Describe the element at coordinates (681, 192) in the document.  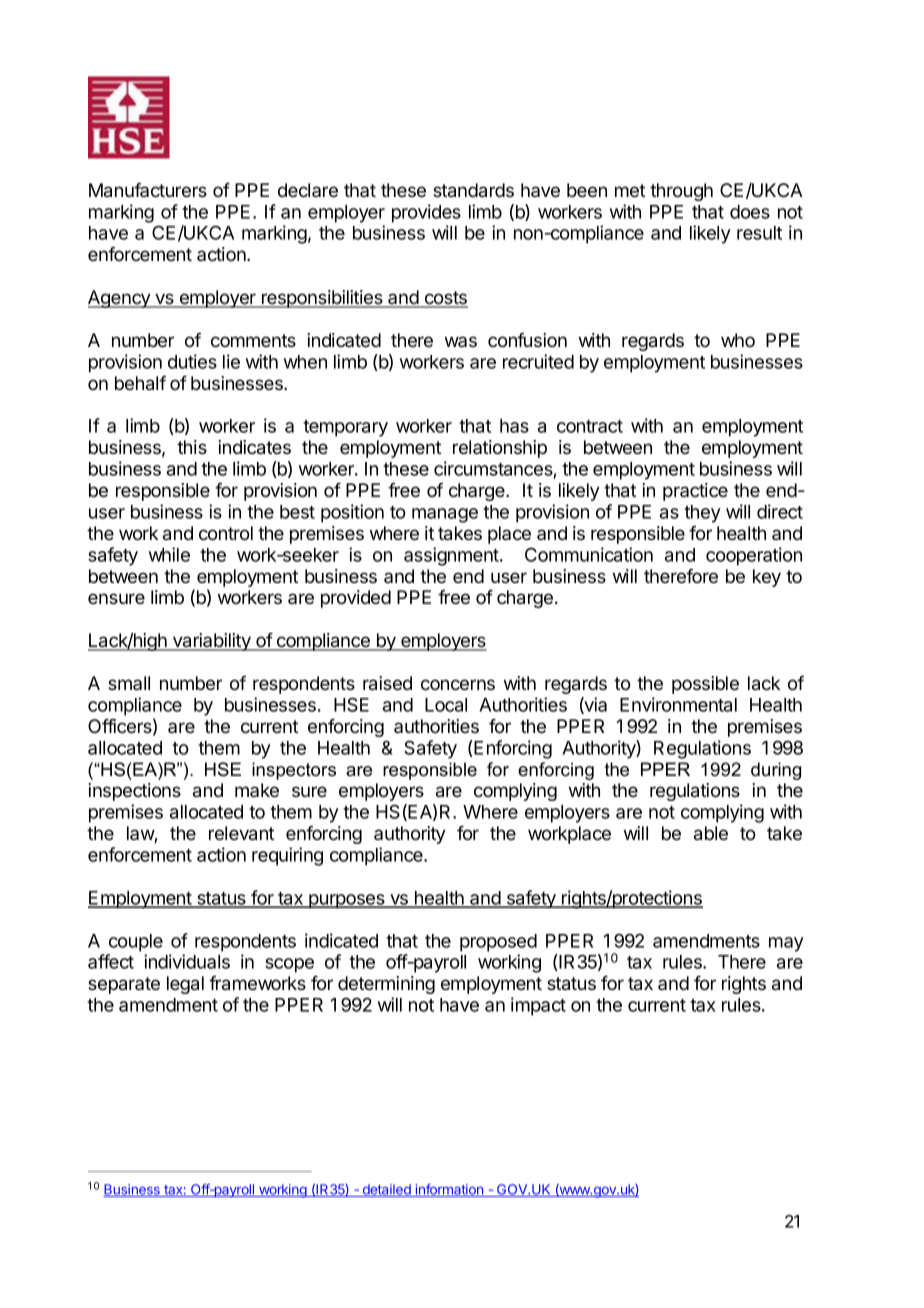
I see `through` at that location.
